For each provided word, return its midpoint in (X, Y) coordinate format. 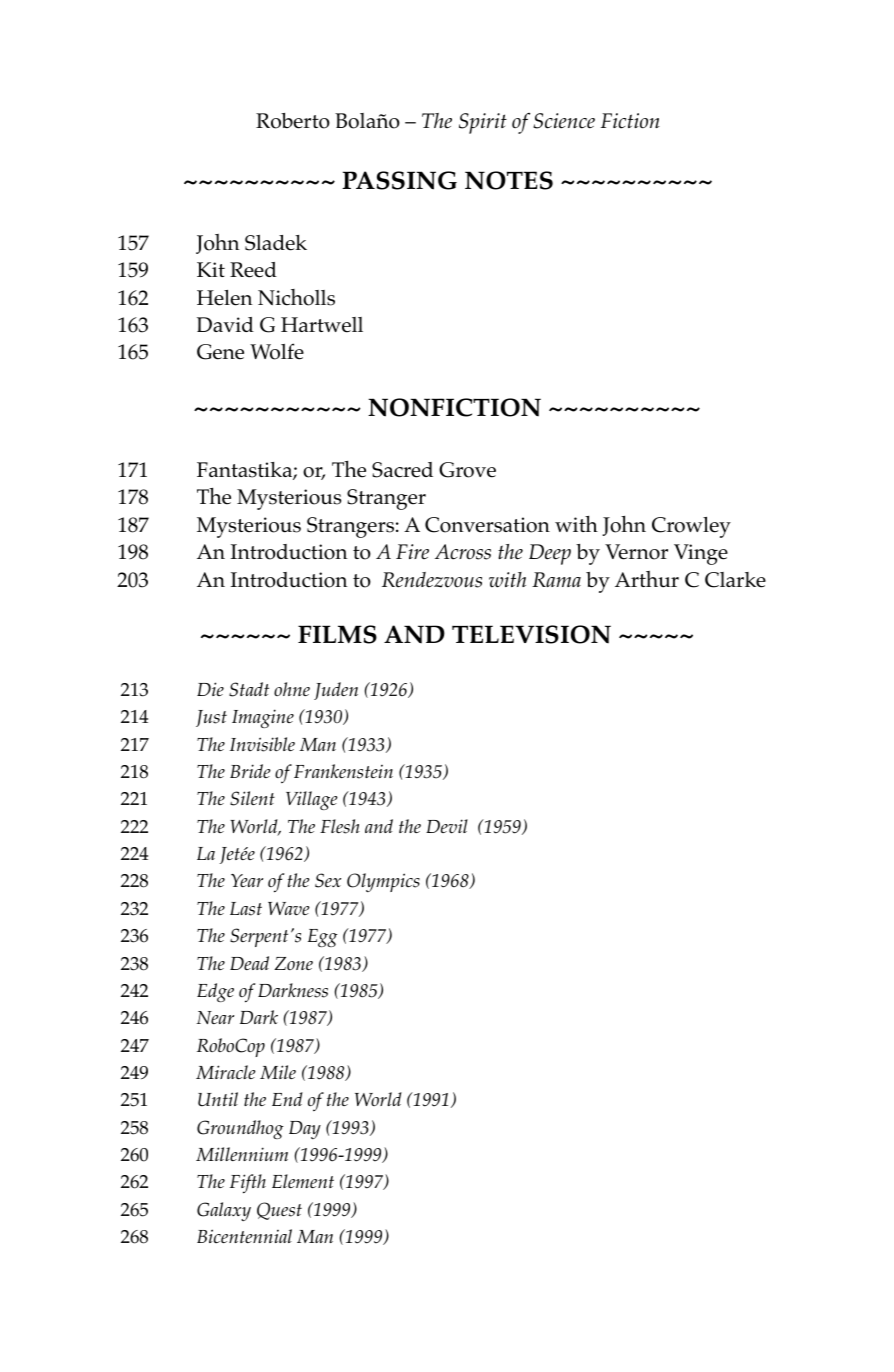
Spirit (483, 123)
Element (303, 1181)
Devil (447, 826)
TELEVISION (531, 634)
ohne (292, 689)
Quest (279, 1211)
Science (564, 121)
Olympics (383, 882)
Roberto (293, 121)
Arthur (647, 579)
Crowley (691, 527)
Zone (293, 963)
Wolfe (277, 351)
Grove (467, 470)
